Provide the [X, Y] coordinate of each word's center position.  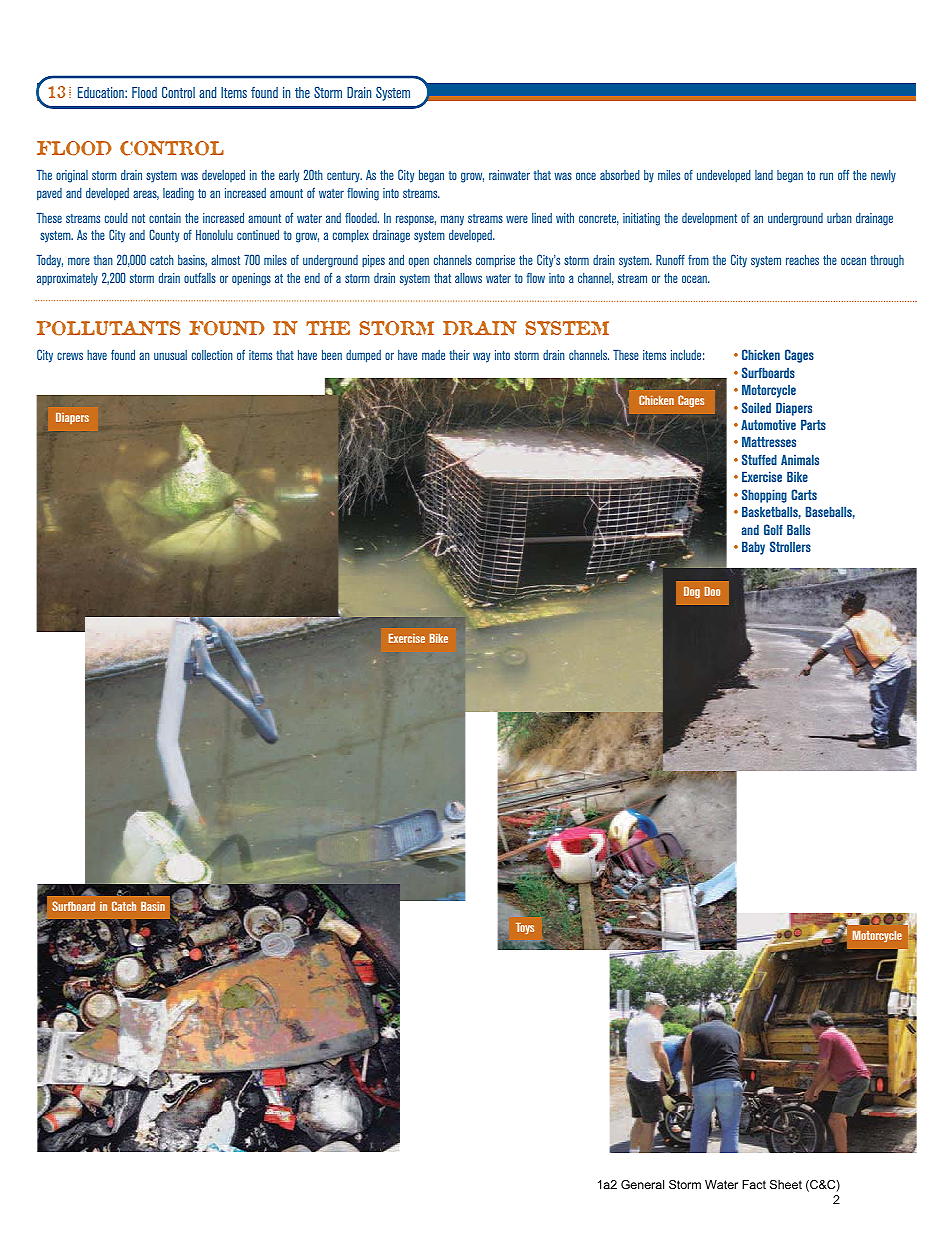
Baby [753, 548]
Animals [800, 460]
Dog [692, 593]
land [764, 175]
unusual [170, 355]
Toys [525, 928]
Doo [712, 591]
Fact [754, 1184]
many [452, 220]
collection [212, 355]
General [642, 1184]
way [481, 357]
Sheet [786, 1184]
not [138, 218]
